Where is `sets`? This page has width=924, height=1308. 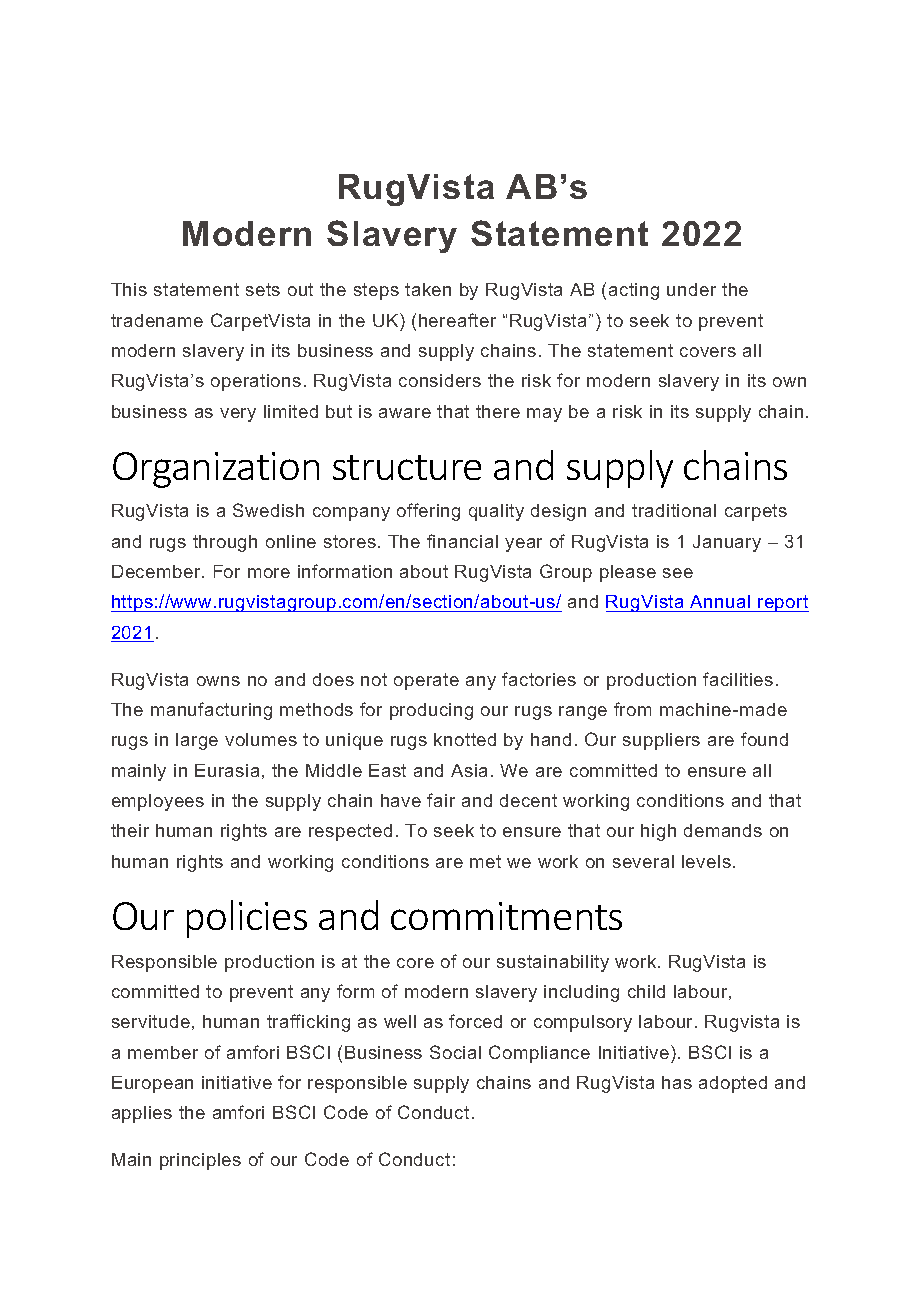
sets is located at coordinates (263, 289).
